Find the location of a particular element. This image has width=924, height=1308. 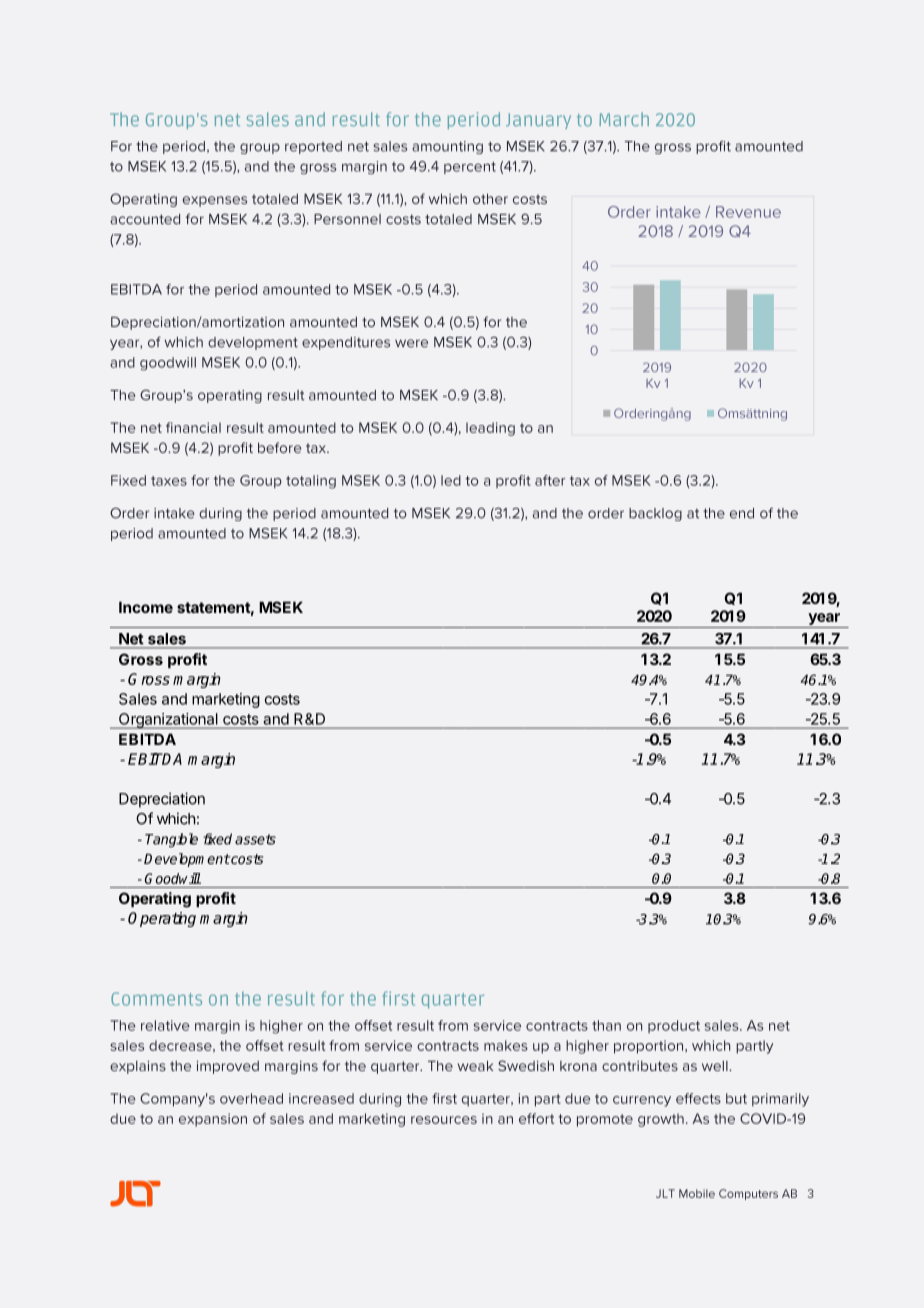

Comments is located at coordinates (156, 999).
